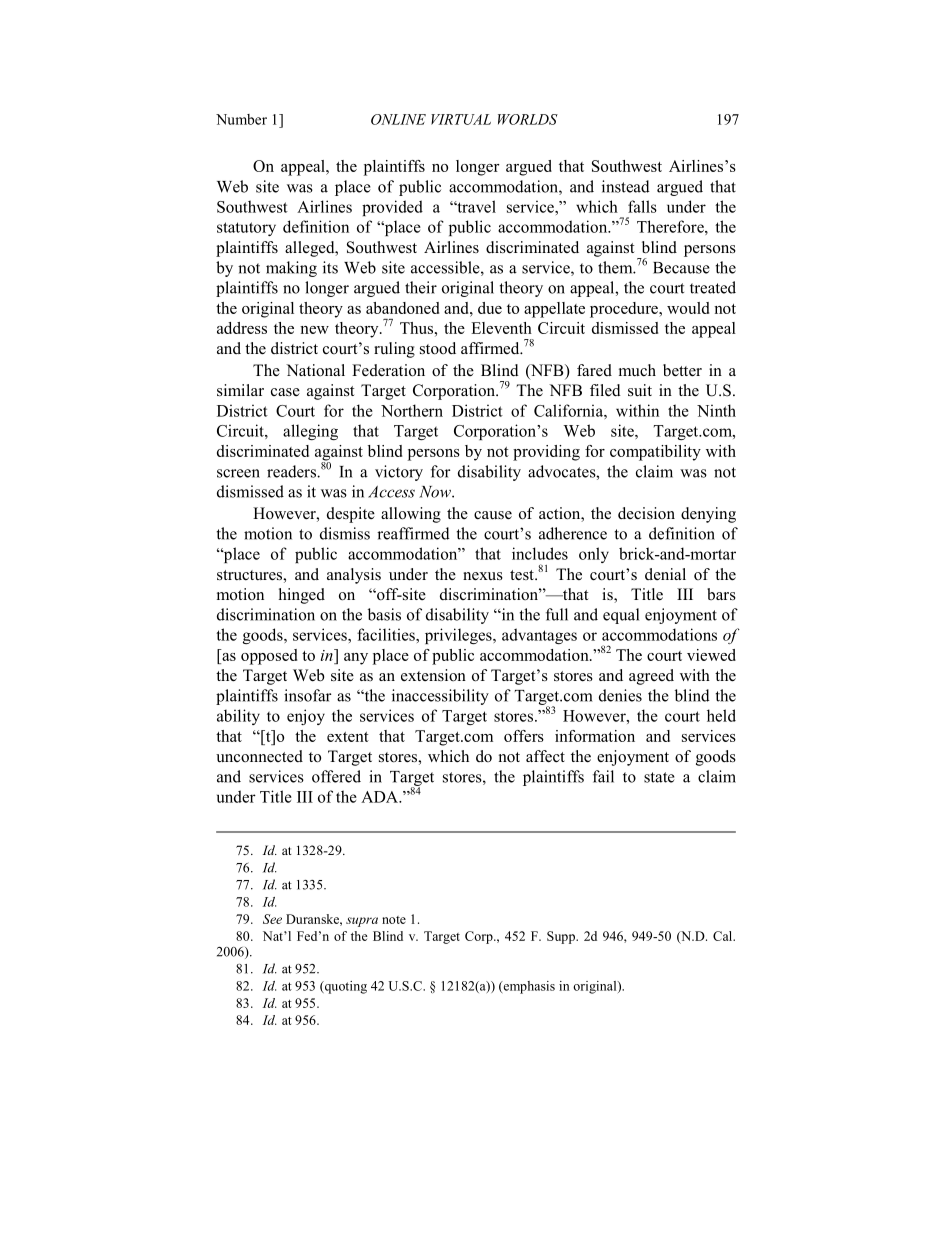 The image size is (952, 1233). What do you see at coordinates (640, 390) in the screenshot?
I see `suit` at bounding box center [640, 390].
